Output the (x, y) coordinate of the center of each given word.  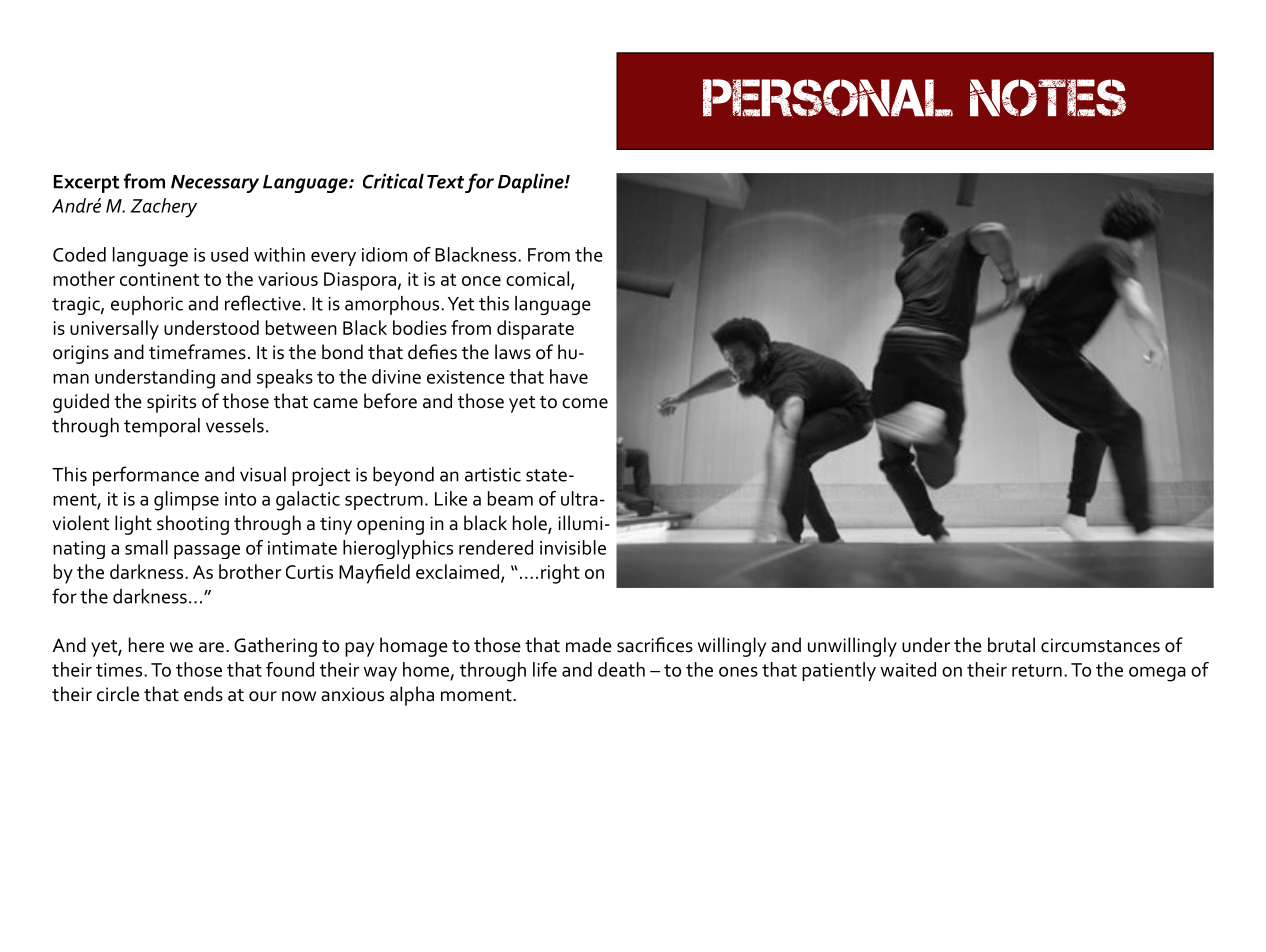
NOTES (1048, 98)
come (585, 403)
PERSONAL (828, 98)
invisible (573, 547)
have (569, 376)
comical (539, 280)
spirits (171, 403)
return (1037, 670)
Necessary (215, 184)
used (229, 254)
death (621, 669)
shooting (193, 525)
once (481, 281)
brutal (1011, 645)
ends (203, 694)
